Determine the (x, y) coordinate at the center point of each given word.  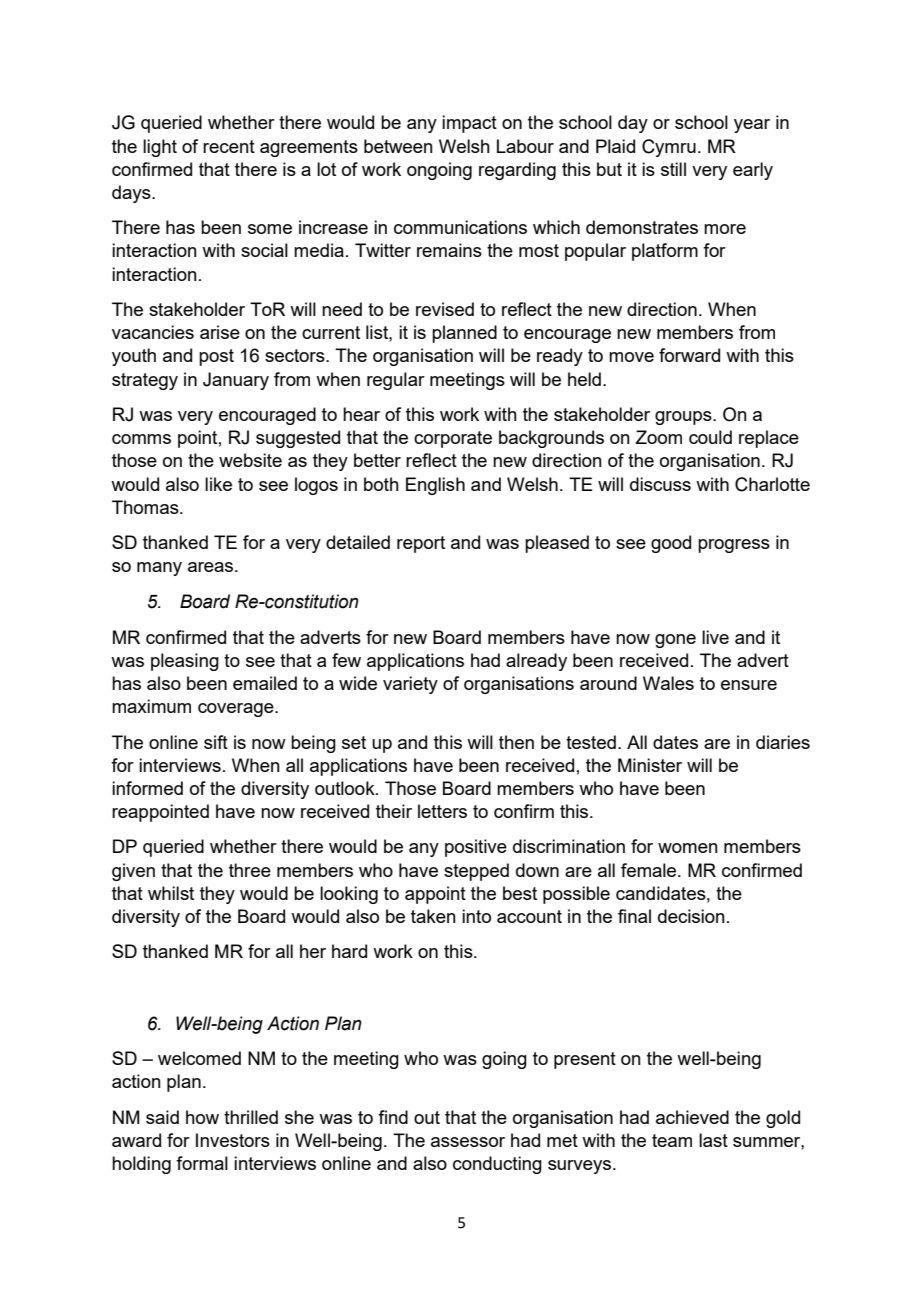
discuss (660, 484)
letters (442, 811)
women (688, 848)
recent (229, 146)
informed (147, 788)
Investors (233, 1140)
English (435, 486)
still (673, 169)
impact (469, 124)
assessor (468, 1142)
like (218, 484)
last (713, 1140)
